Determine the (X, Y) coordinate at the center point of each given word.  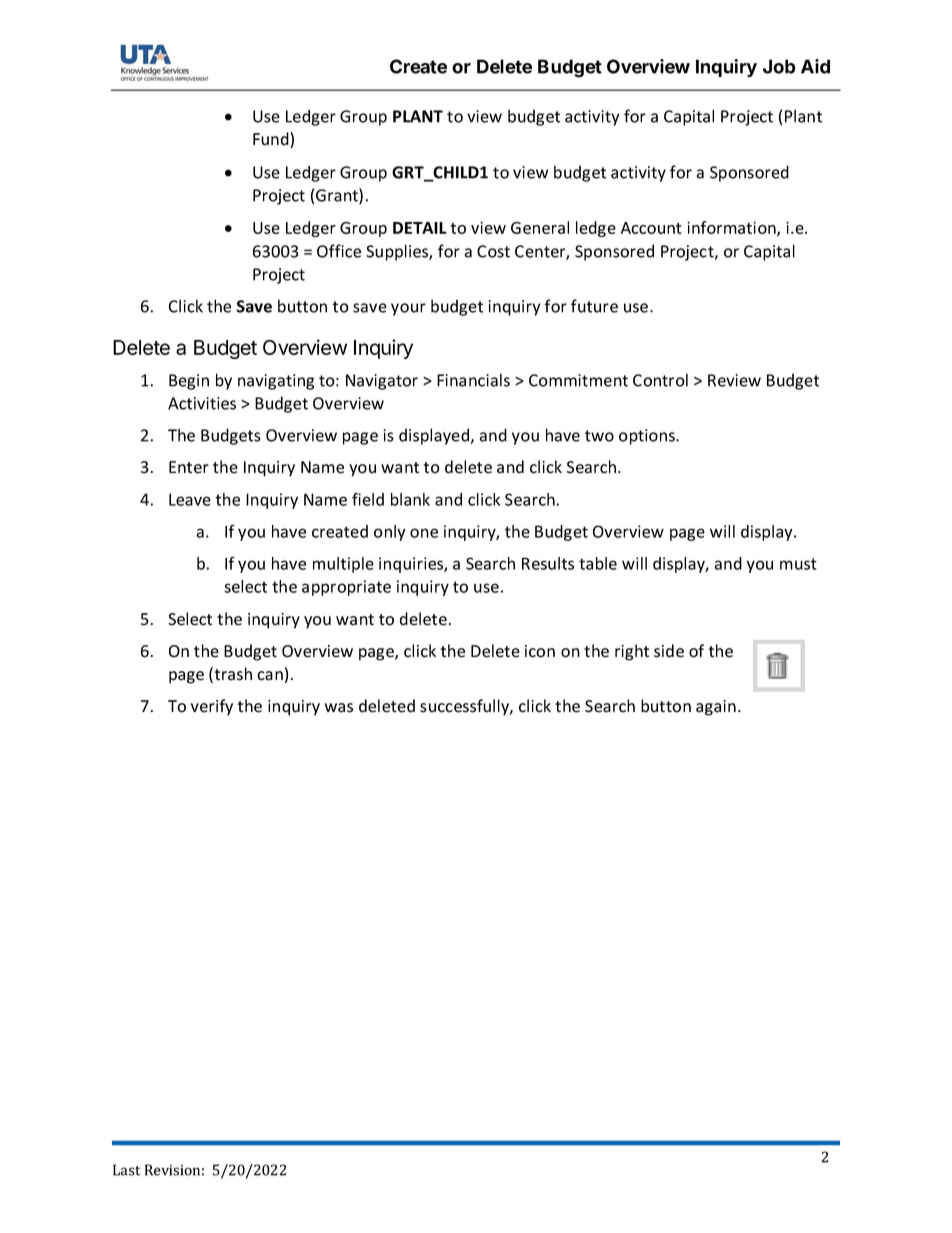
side (669, 651)
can (270, 676)
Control (660, 380)
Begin (189, 382)
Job (779, 66)
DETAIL (420, 228)
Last (127, 1170)
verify (212, 707)
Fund (272, 140)
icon (540, 651)
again (716, 708)
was (339, 708)
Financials (473, 380)
